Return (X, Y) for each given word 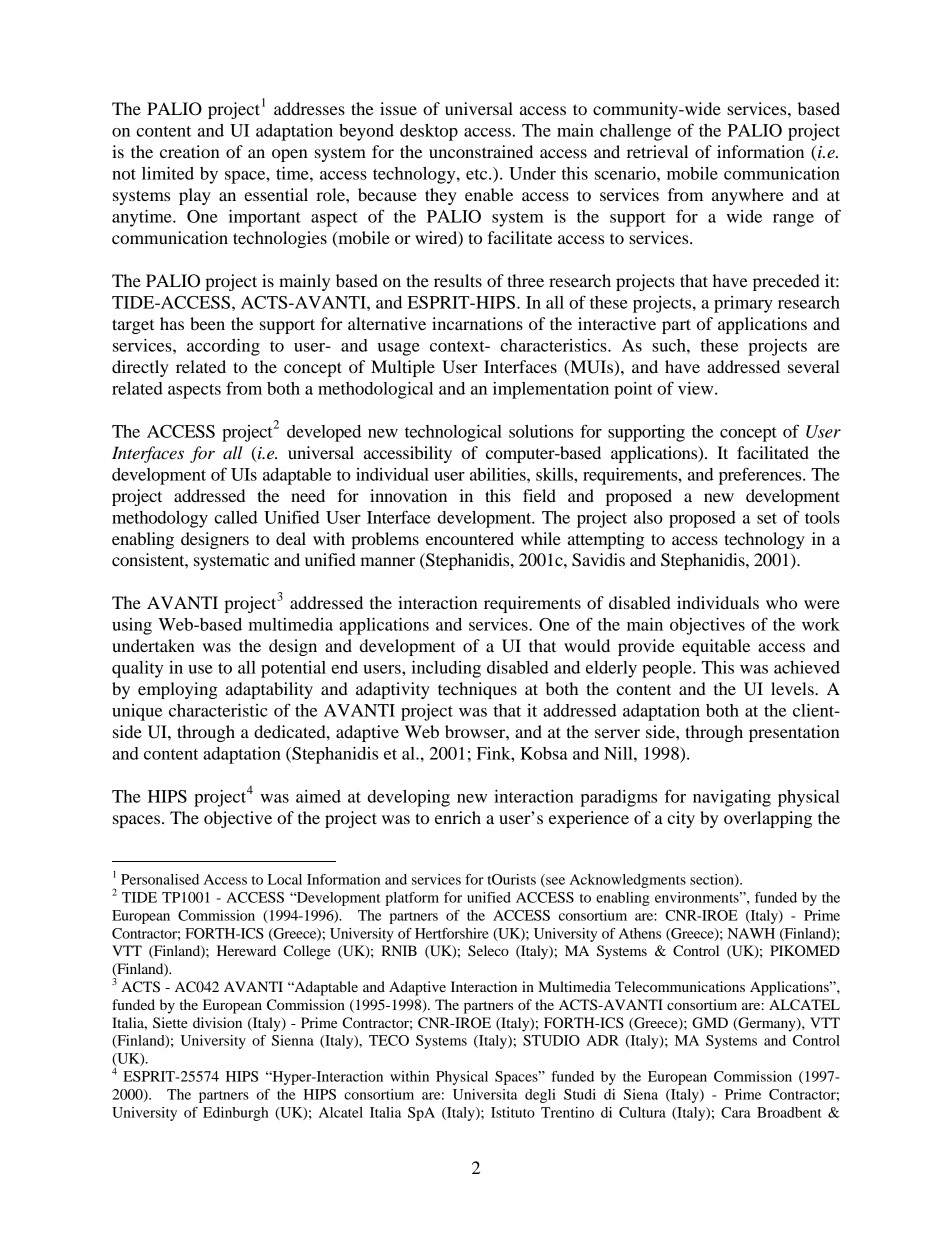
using (132, 626)
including (446, 669)
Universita (485, 1094)
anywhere (748, 196)
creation (190, 151)
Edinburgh (236, 1114)
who (781, 602)
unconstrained (481, 151)
